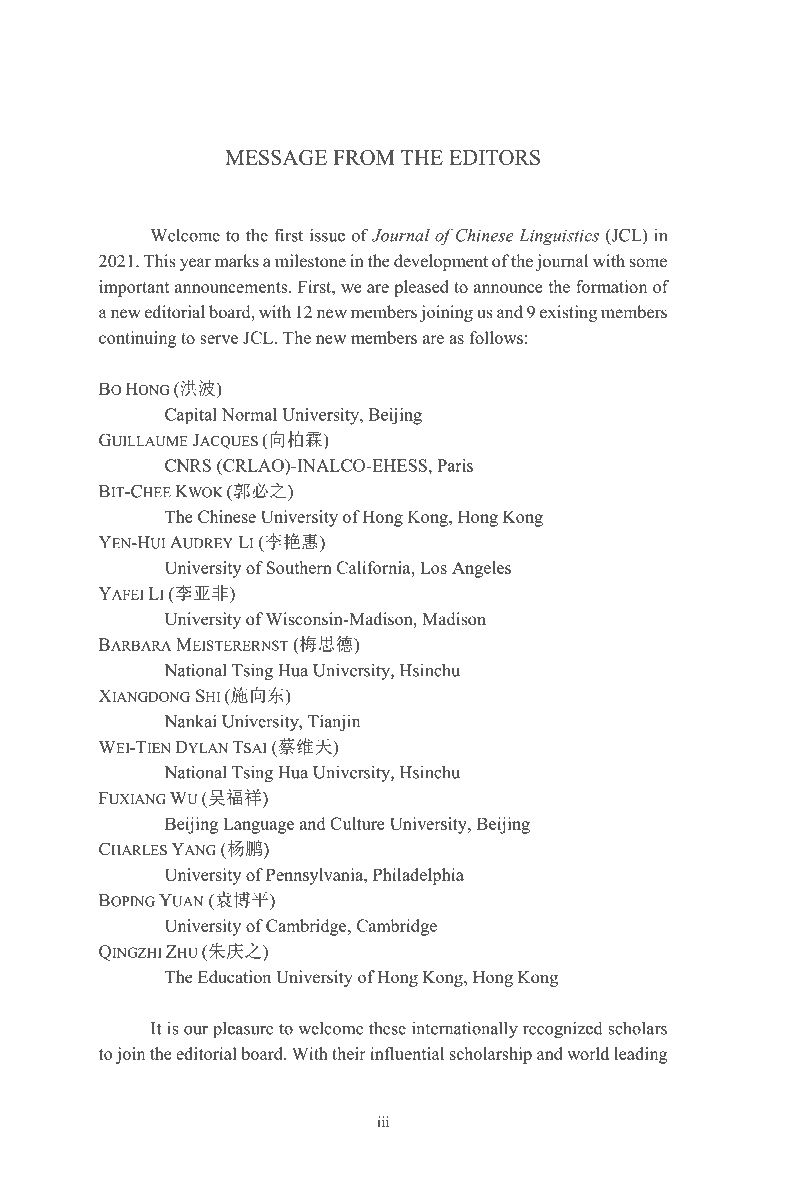  Describe the element at coordinates (258, 825) in the page. I see `Language` at that location.
